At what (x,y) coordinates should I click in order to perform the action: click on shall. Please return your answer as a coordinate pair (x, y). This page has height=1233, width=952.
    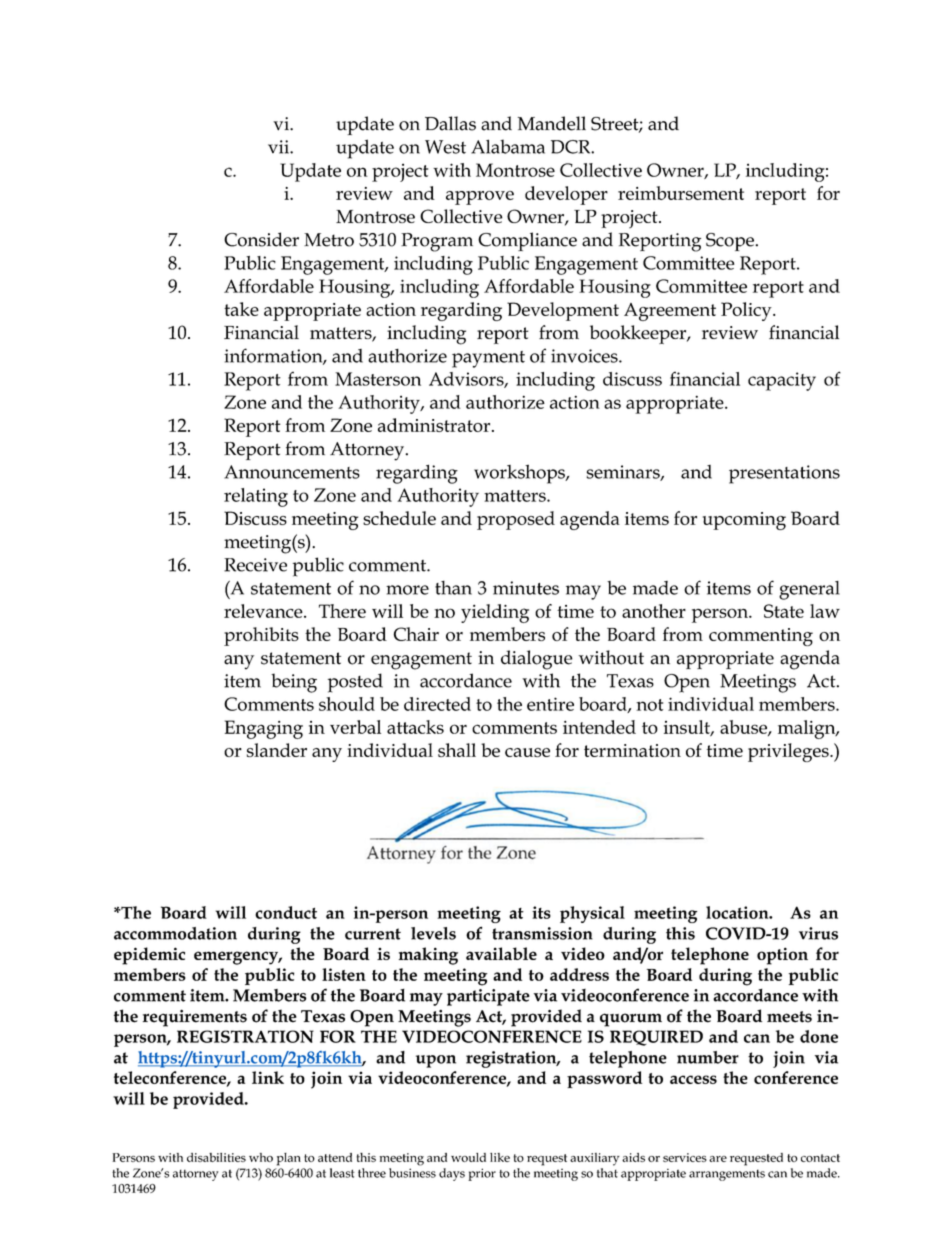
    Looking at the image, I should click on (457, 750).
